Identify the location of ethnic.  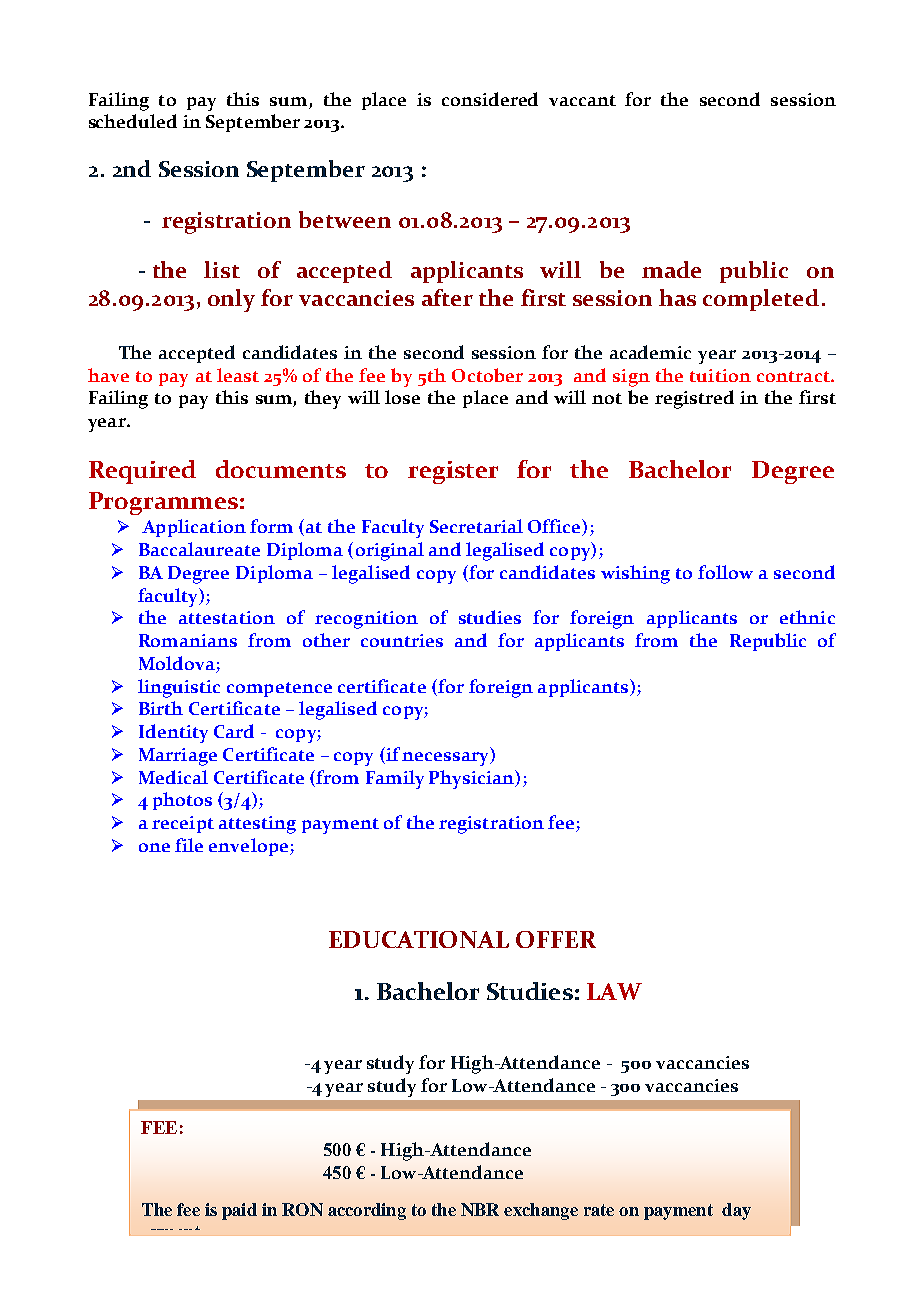
(807, 617).
